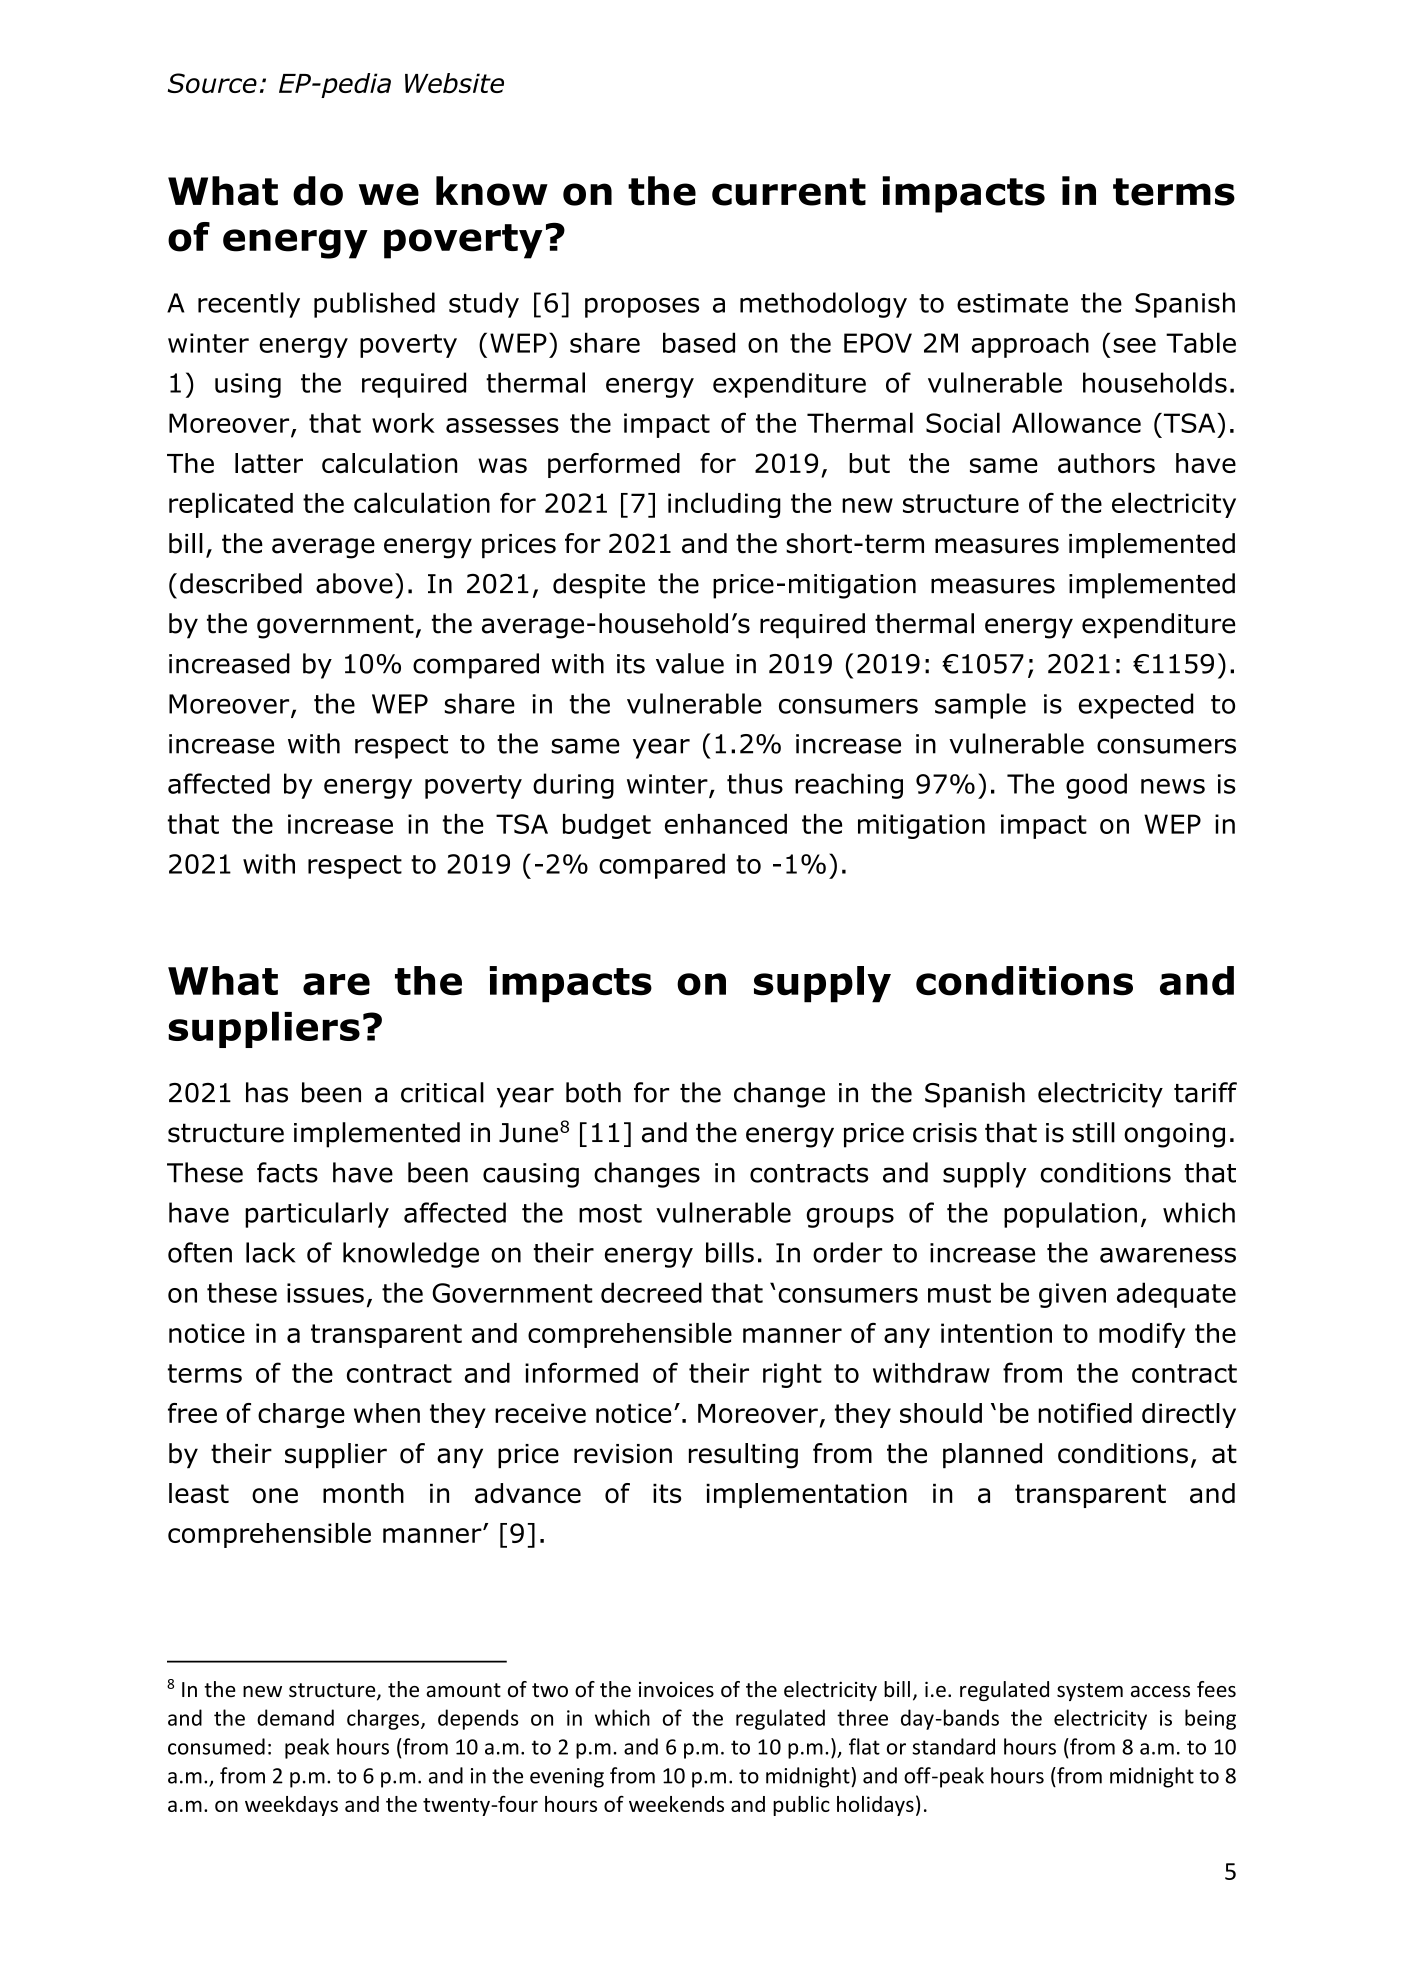 The image size is (1404, 1985). Describe the element at coordinates (212, 83) in the screenshot. I see `Source` at that location.
